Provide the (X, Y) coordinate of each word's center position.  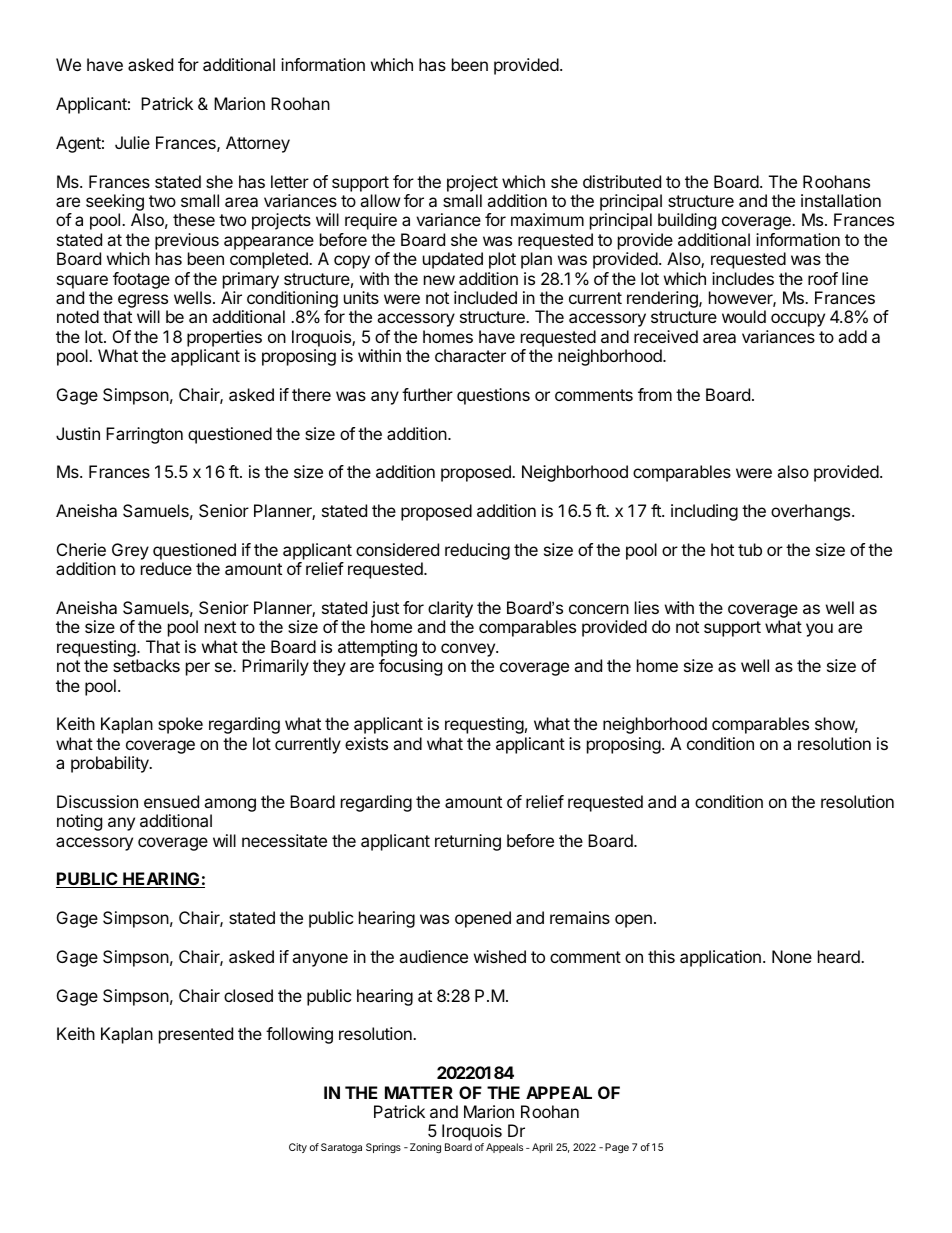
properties (224, 338)
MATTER (419, 1092)
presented (196, 1035)
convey (469, 651)
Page (617, 1148)
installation (841, 200)
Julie (132, 142)
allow (380, 200)
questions (493, 396)
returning (468, 842)
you (819, 630)
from (655, 394)
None (792, 956)
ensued (171, 801)
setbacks (146, 665)
